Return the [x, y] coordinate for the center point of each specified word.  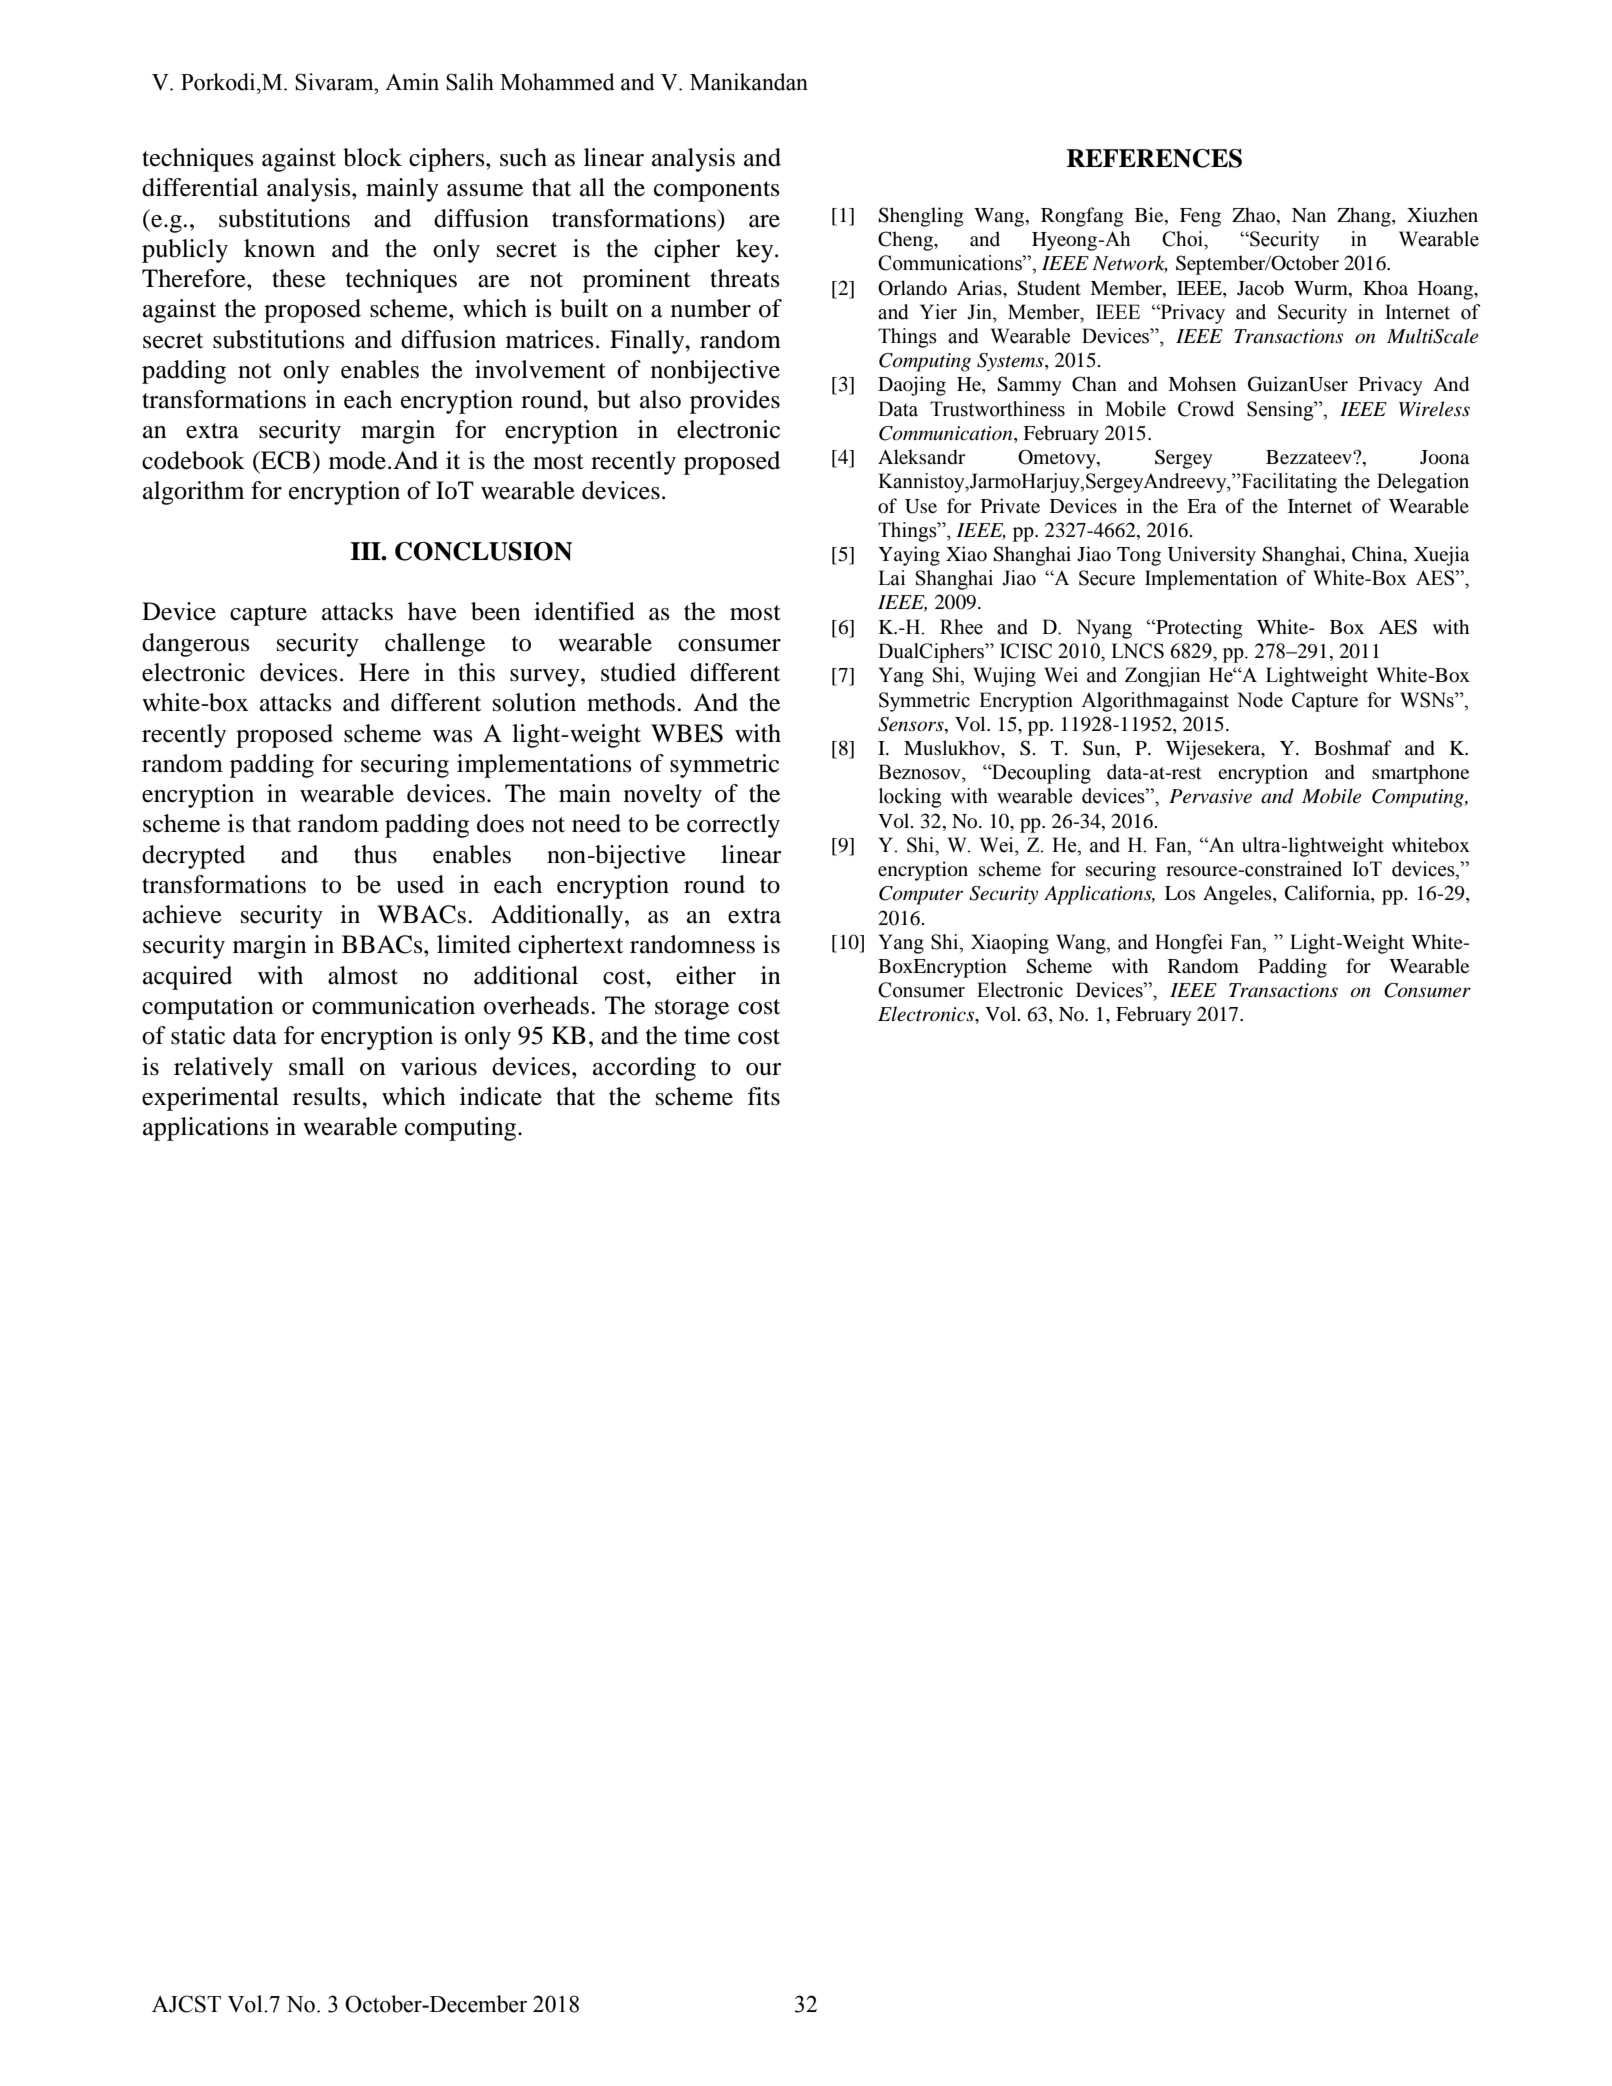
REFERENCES [1154, 158]
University [1212, 556]
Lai [891, 578]
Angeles [1238, 895]
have [432, 611]
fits [763, 1096]
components [716, 191]
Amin [412, 81]
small [317, 1066]
